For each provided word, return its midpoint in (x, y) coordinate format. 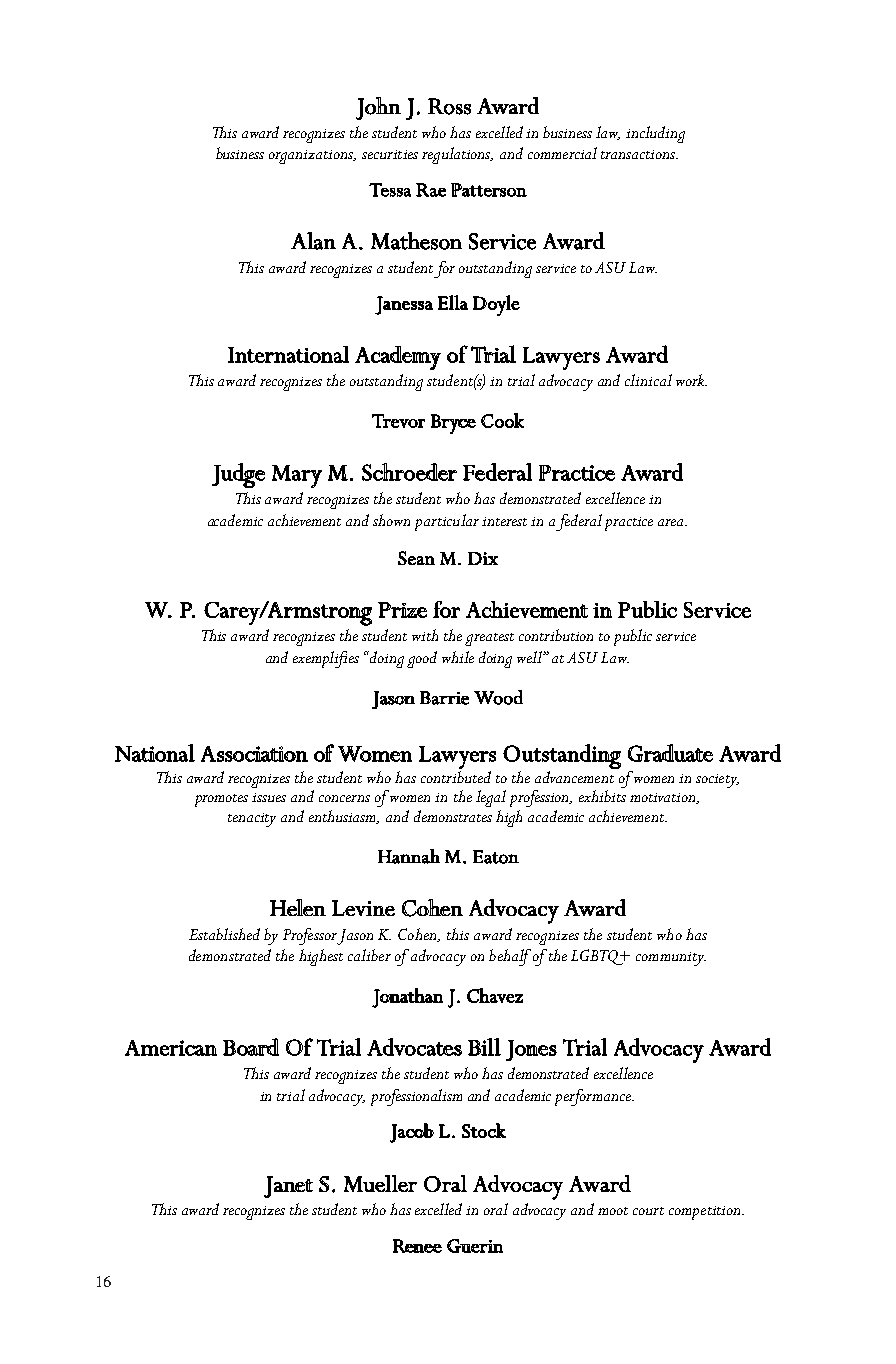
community (671, 959)
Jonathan (407, 998)
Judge (238, 475)
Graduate (670, 753)
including (655, 134)
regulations (457, 155)
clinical (648, 380)
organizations (312, 157)
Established (224, 934)
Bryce (453, 424)
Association (254, 754)
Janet (288, 1187)
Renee (417, 1246)
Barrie (444, 698)
